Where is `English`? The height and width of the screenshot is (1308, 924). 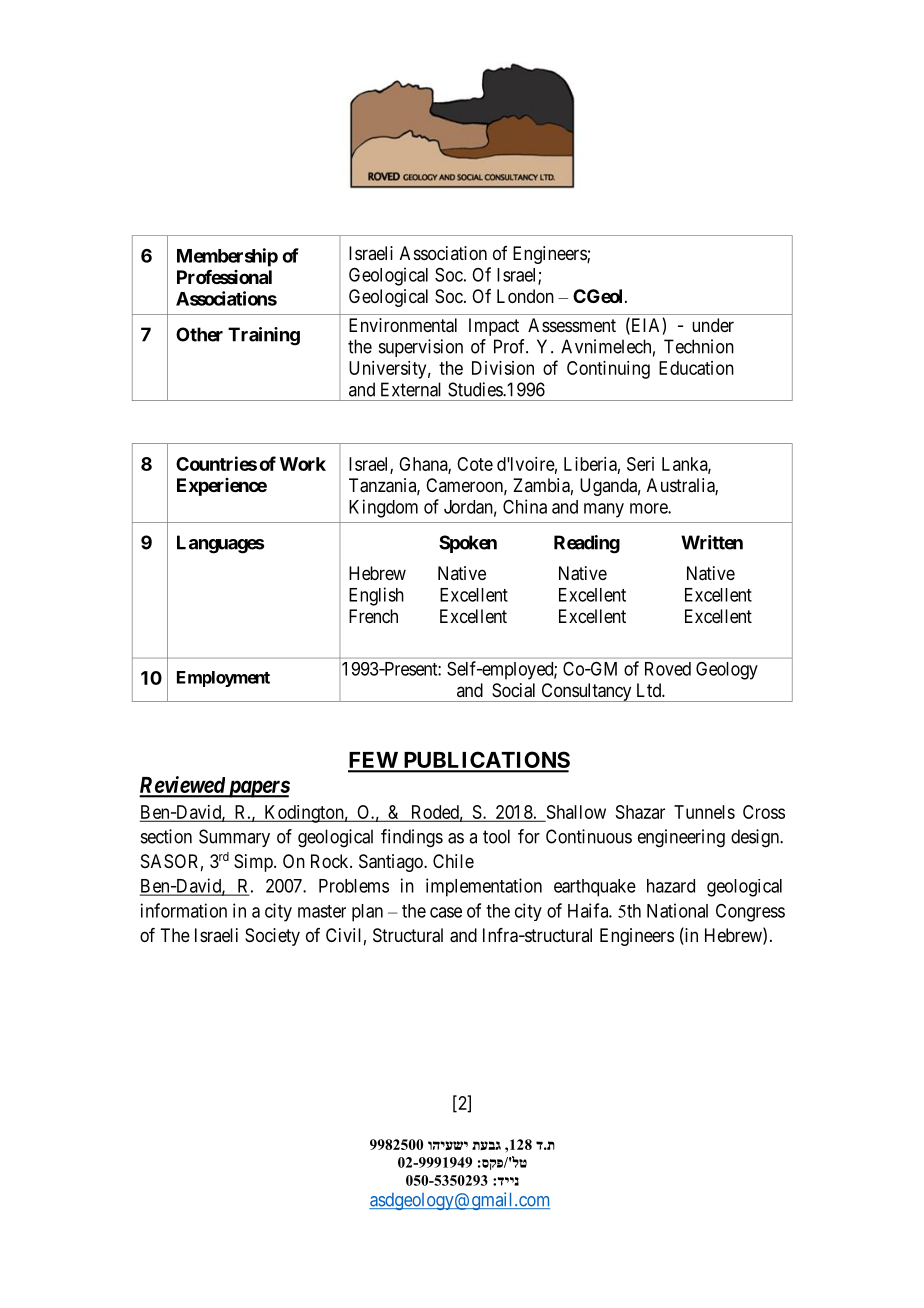
English is located at coordinates (376, 596).
